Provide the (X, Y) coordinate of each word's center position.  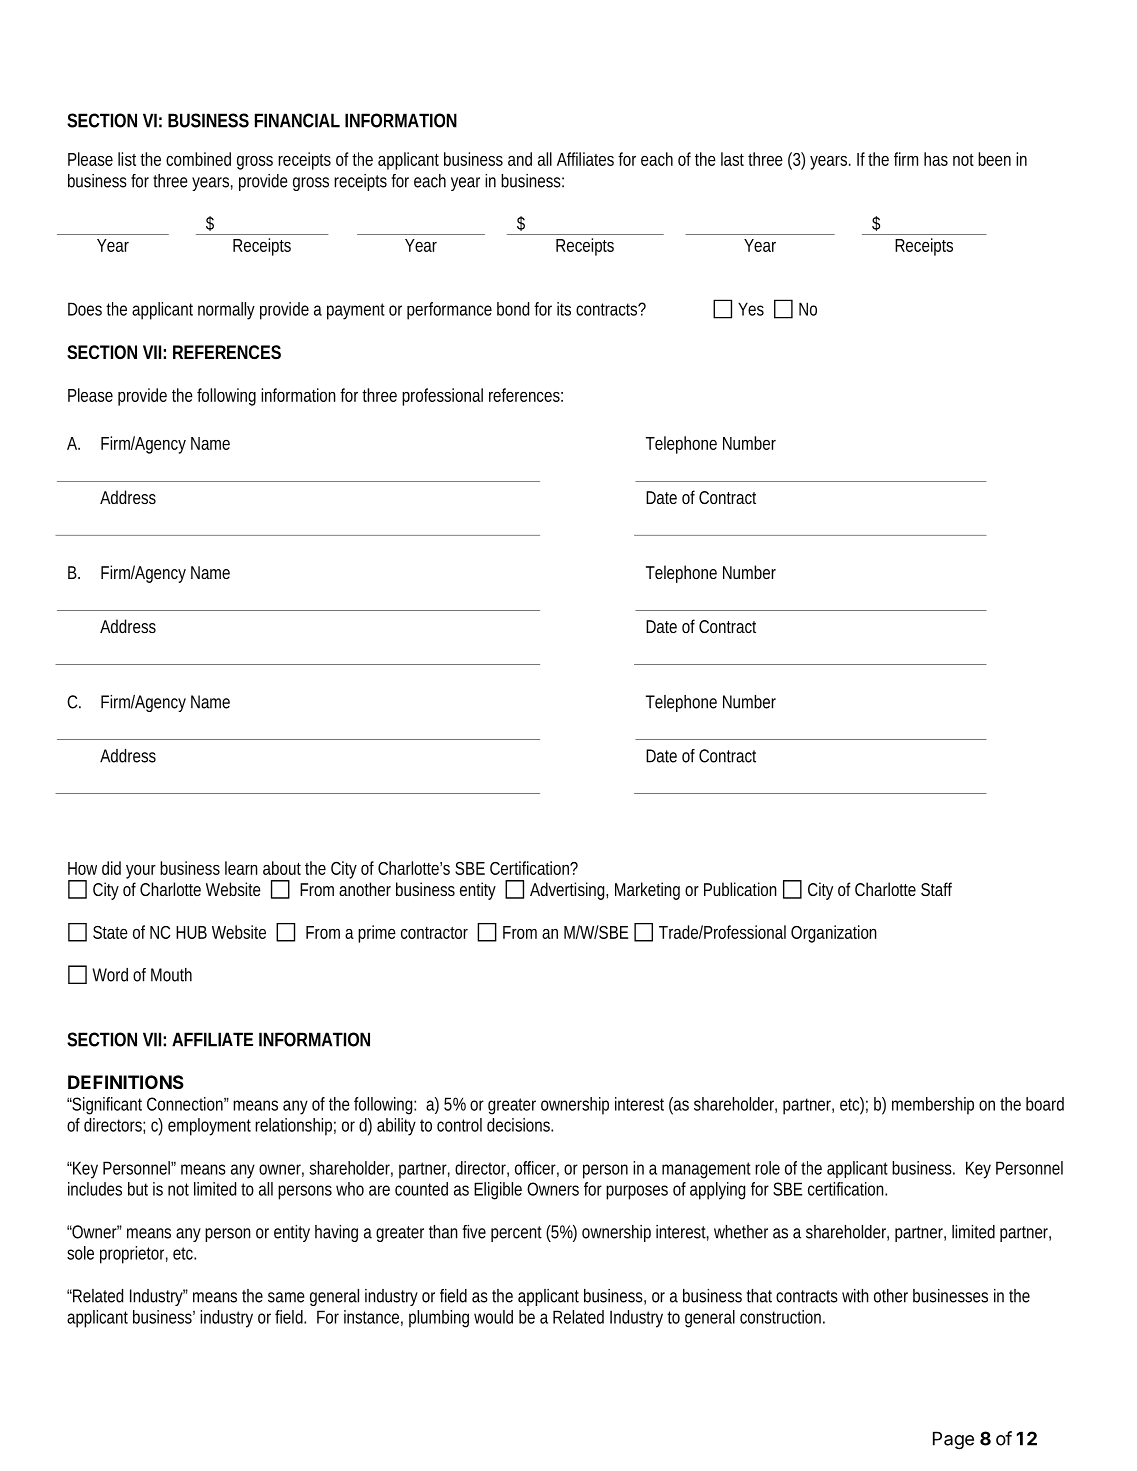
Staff (936, 889)
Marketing (647, 891)
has (936, 159)
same (286, 1297)
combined (198, 159)
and (520, 159)
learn (241, 868)
